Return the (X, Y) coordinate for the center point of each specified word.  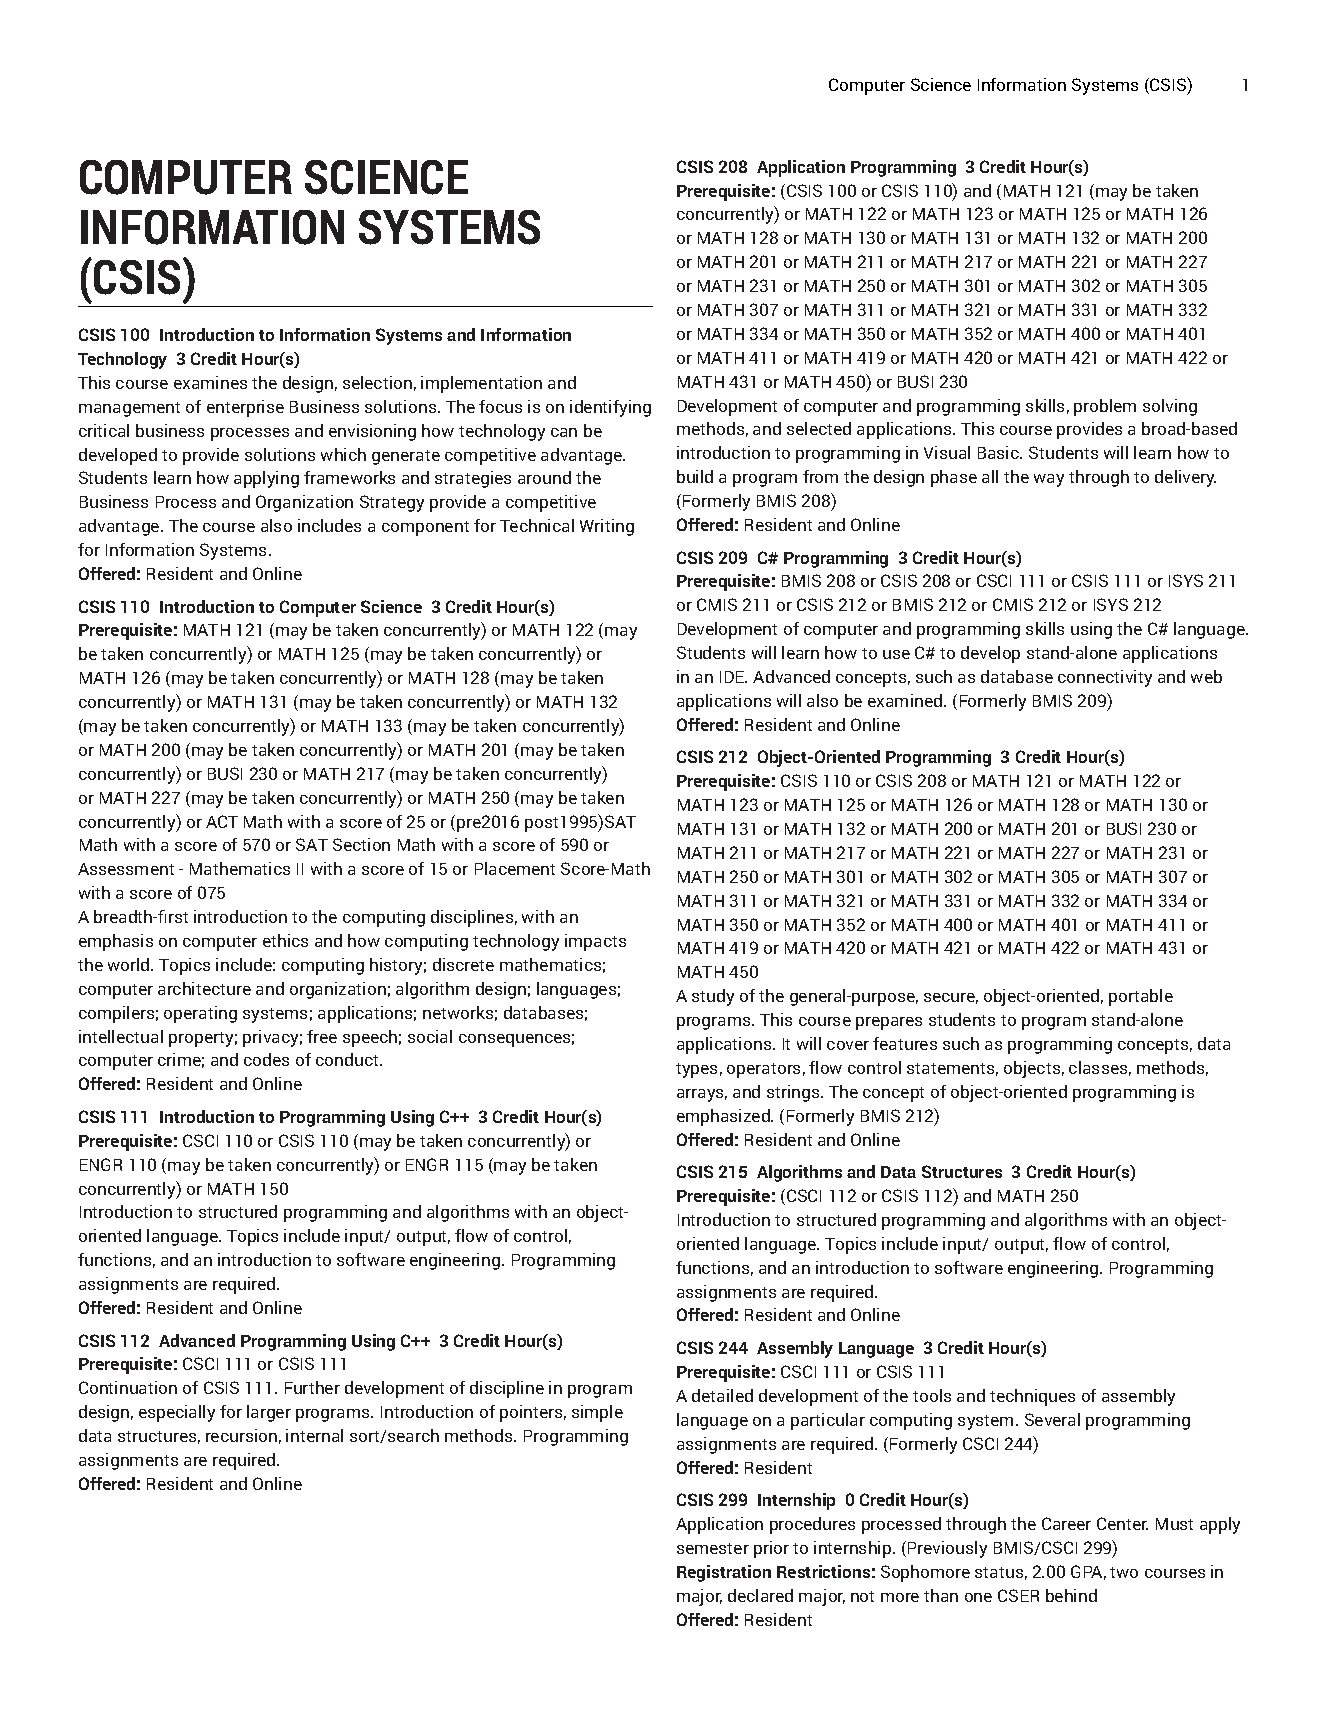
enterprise (245, 408)
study (713, 997)
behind (1071, 1595)
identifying (610, 408)
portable (1141, 997)
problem (1105, 407)
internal (314, 1435)
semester (713, 1548)
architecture (204, 988)
